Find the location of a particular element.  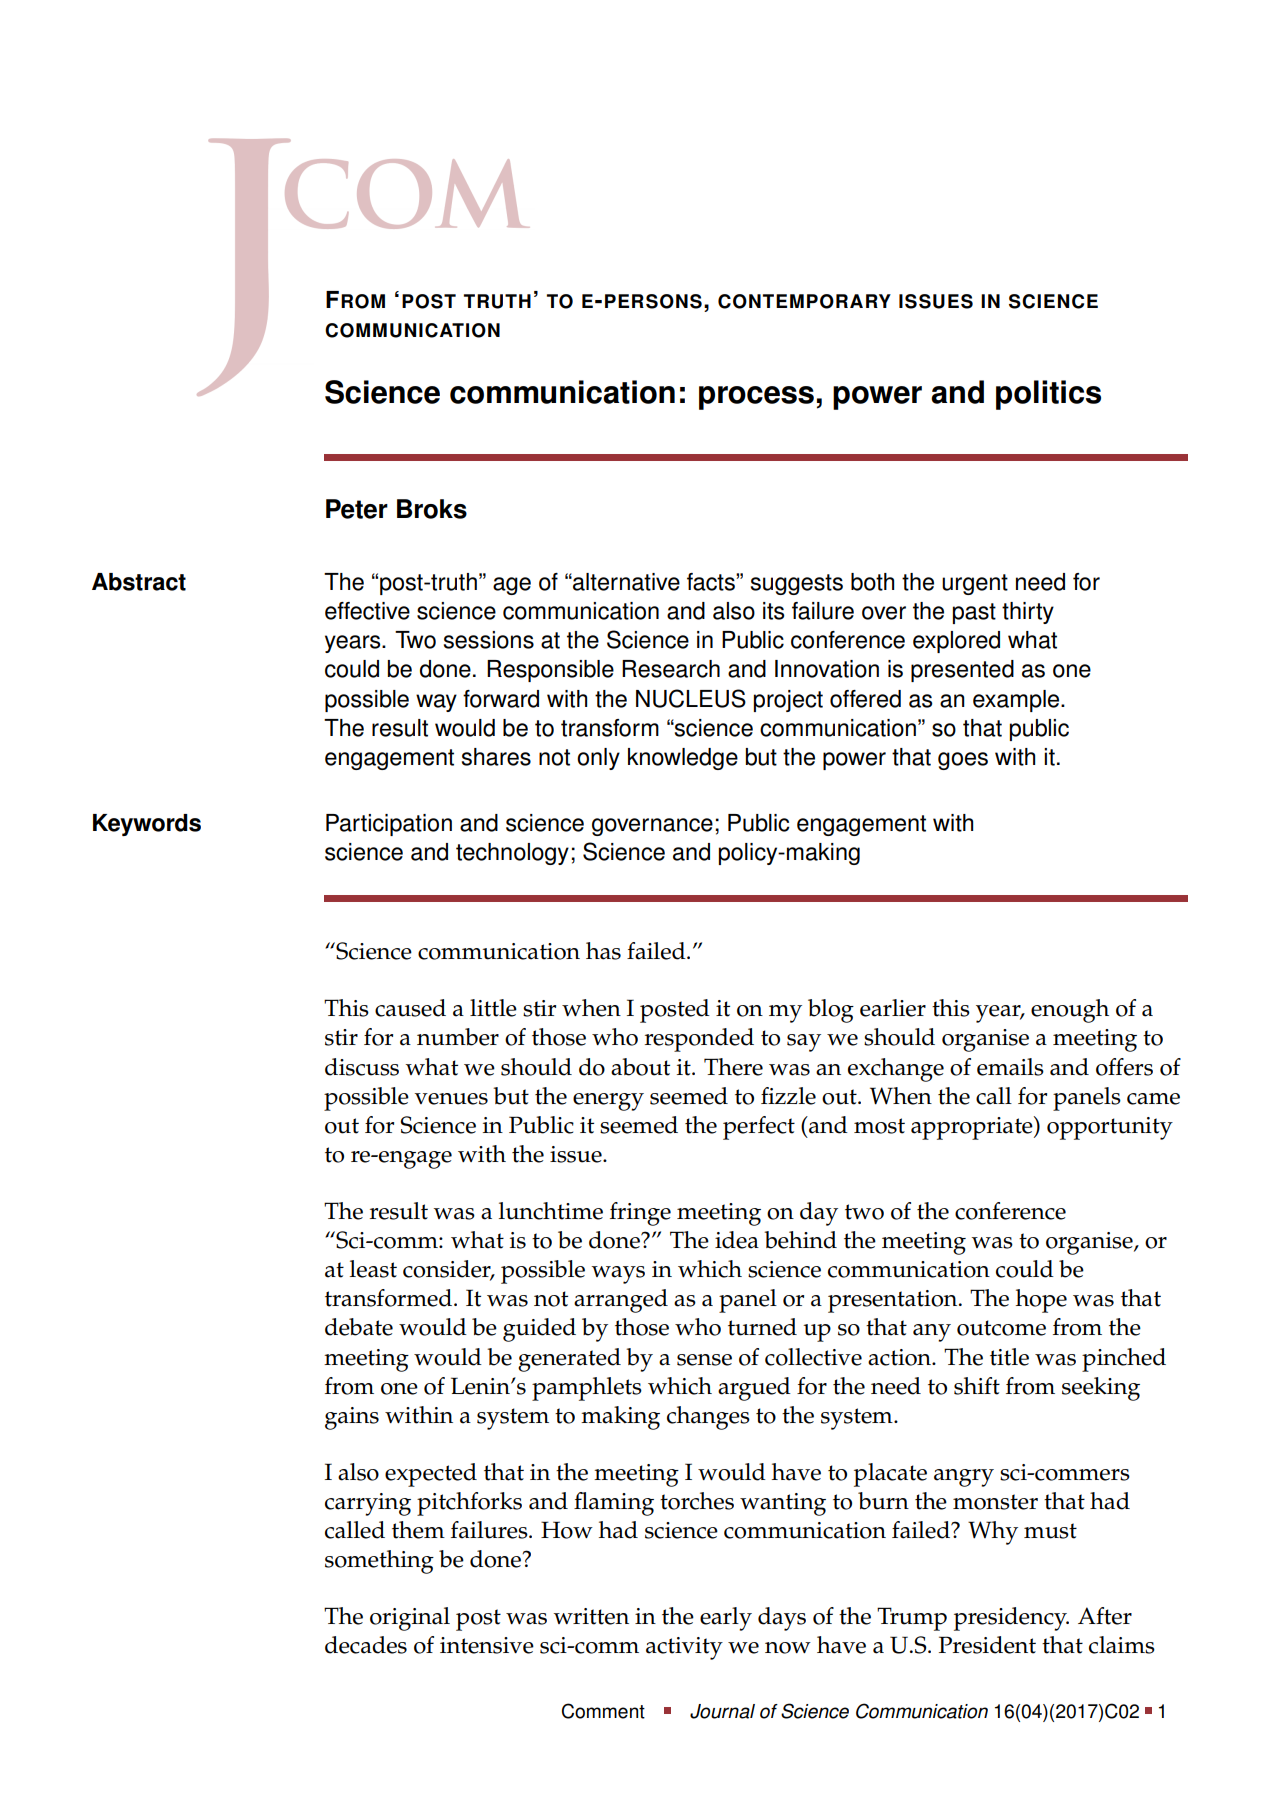

process is located at coordinates (756, 398).
